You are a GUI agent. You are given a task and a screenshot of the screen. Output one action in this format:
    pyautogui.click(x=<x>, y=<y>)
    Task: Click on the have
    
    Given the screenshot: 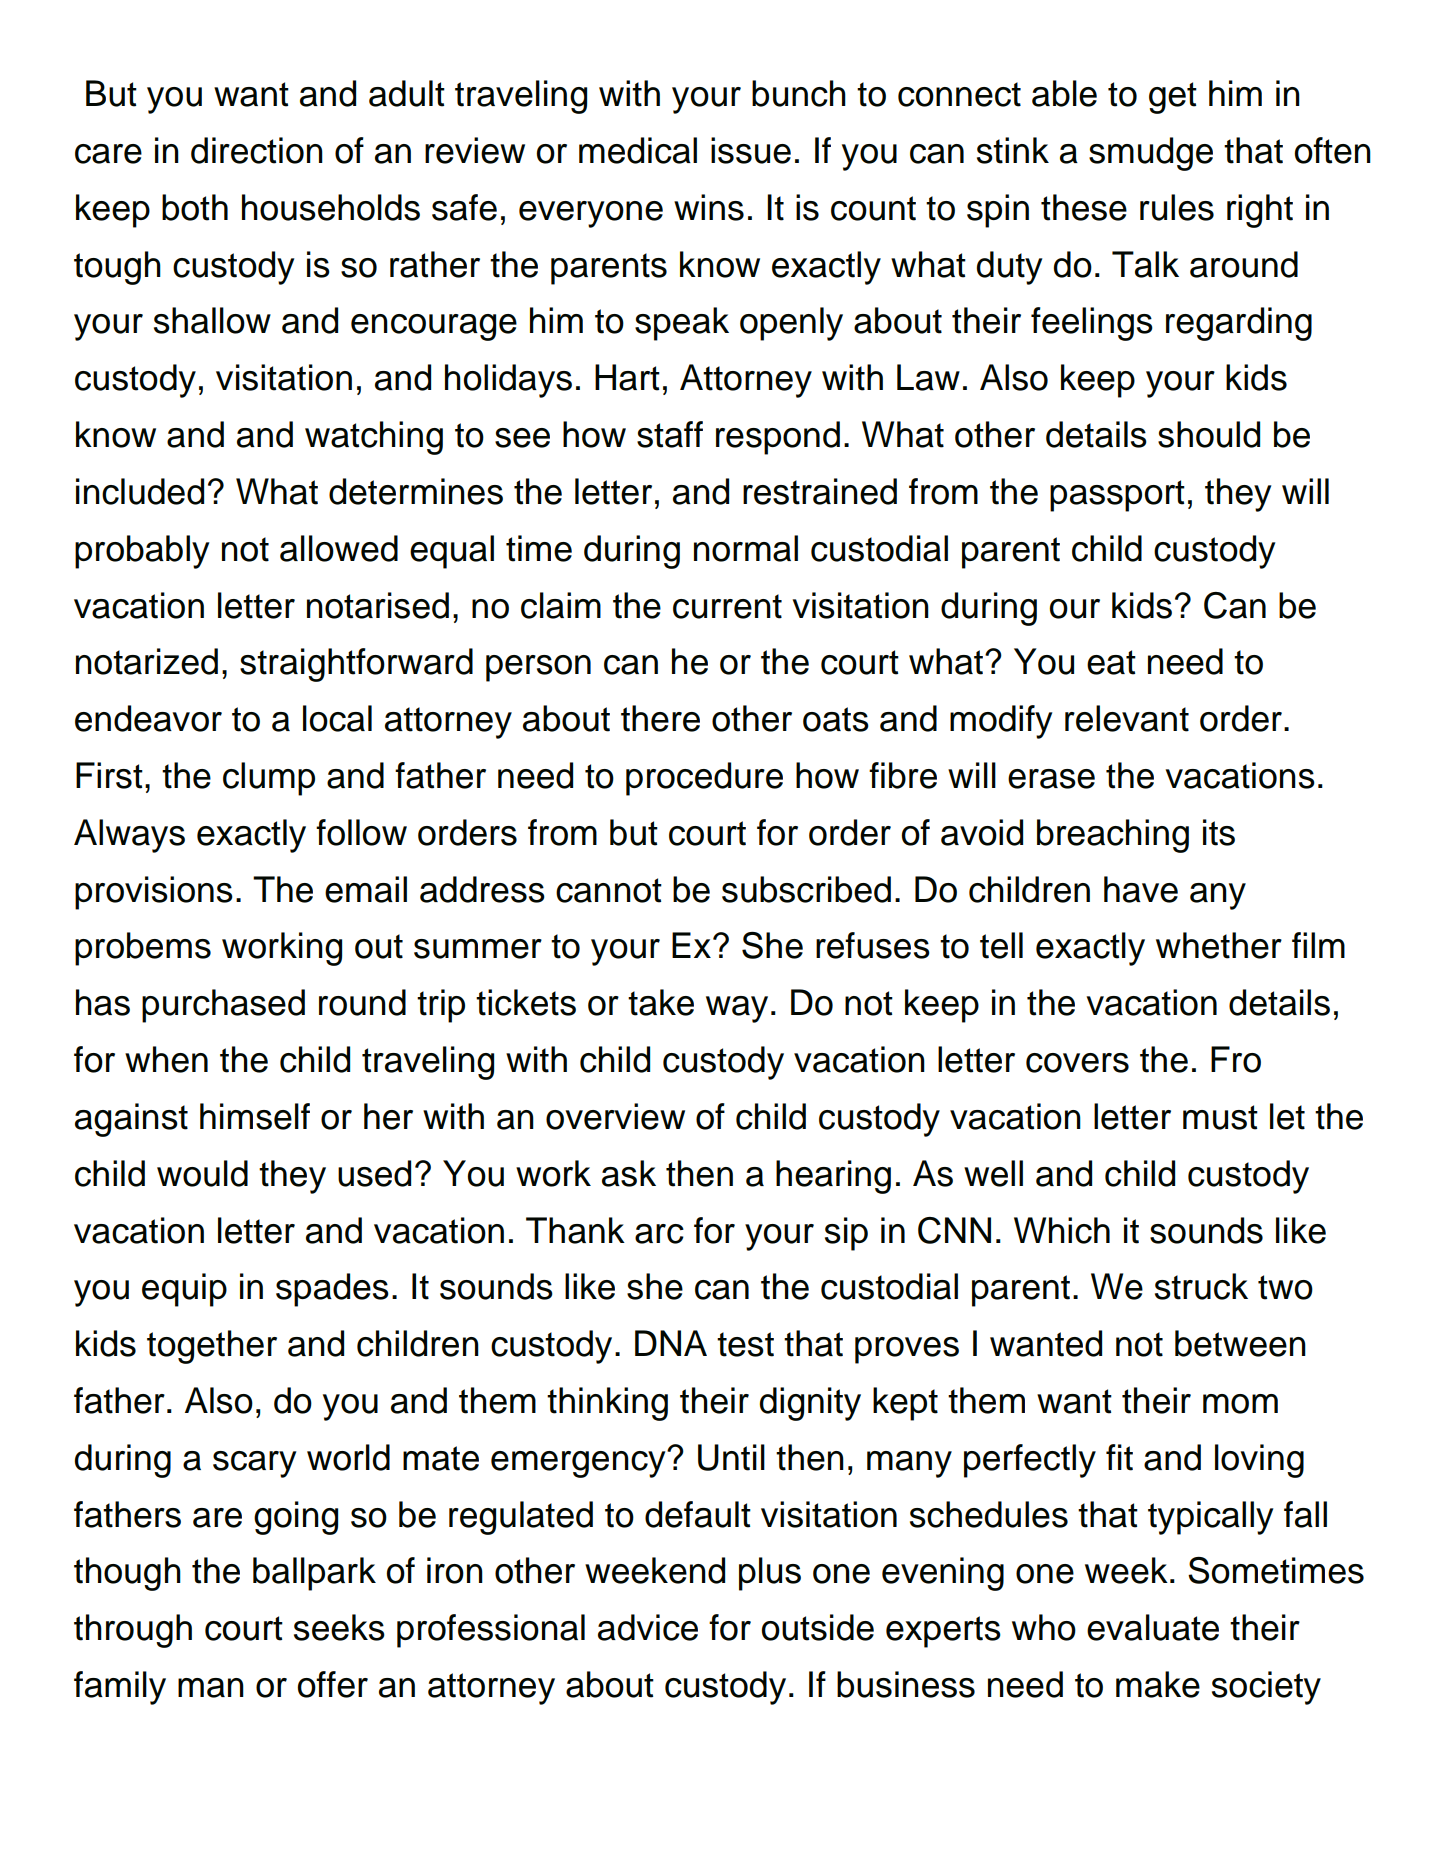 What is the action you would take?
    pyautogui.click(x=1141, y=889)
